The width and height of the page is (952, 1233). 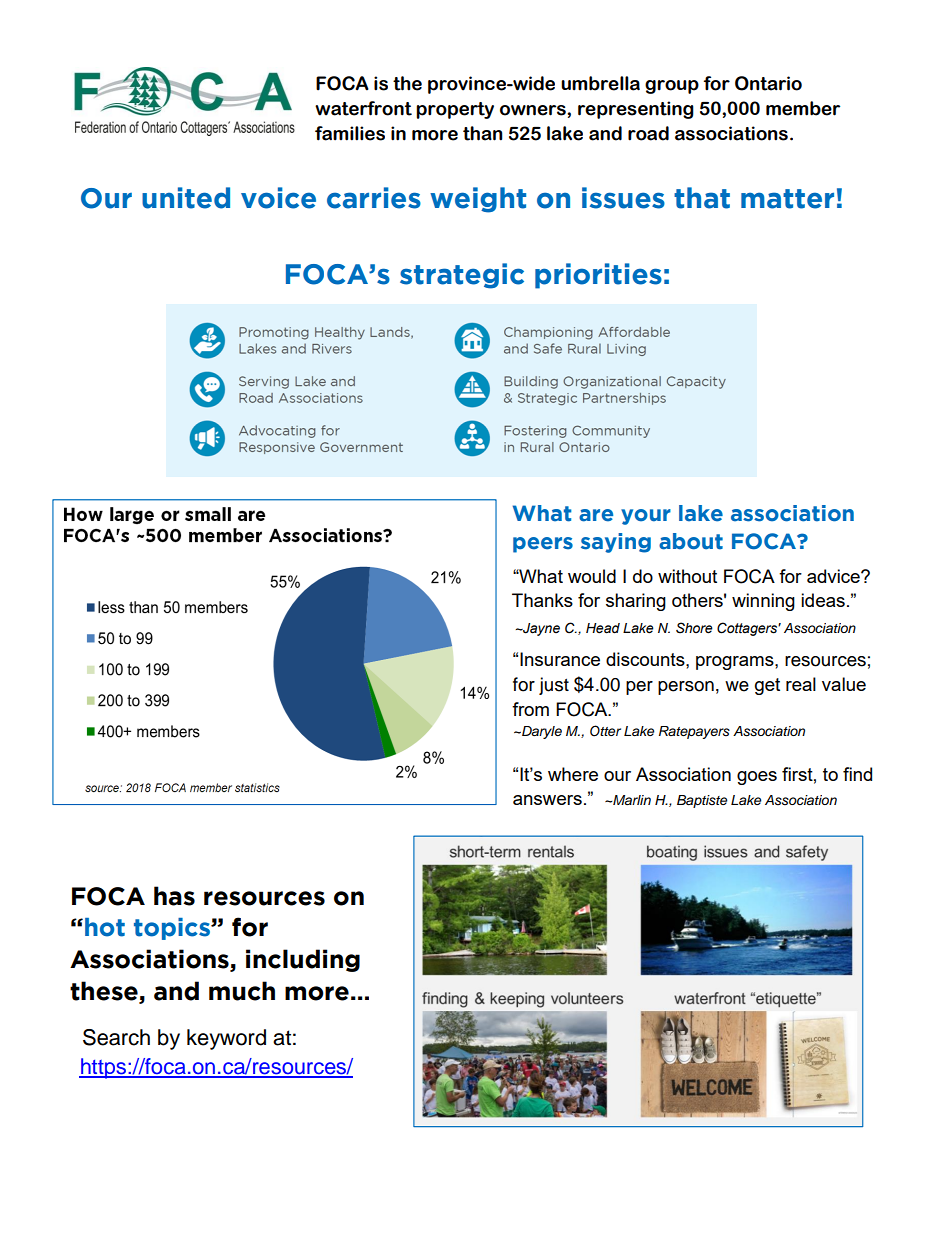 What do you see at coordinates (462, 276) in the page?
I see `strategic` at bounding box center [462, 276].
